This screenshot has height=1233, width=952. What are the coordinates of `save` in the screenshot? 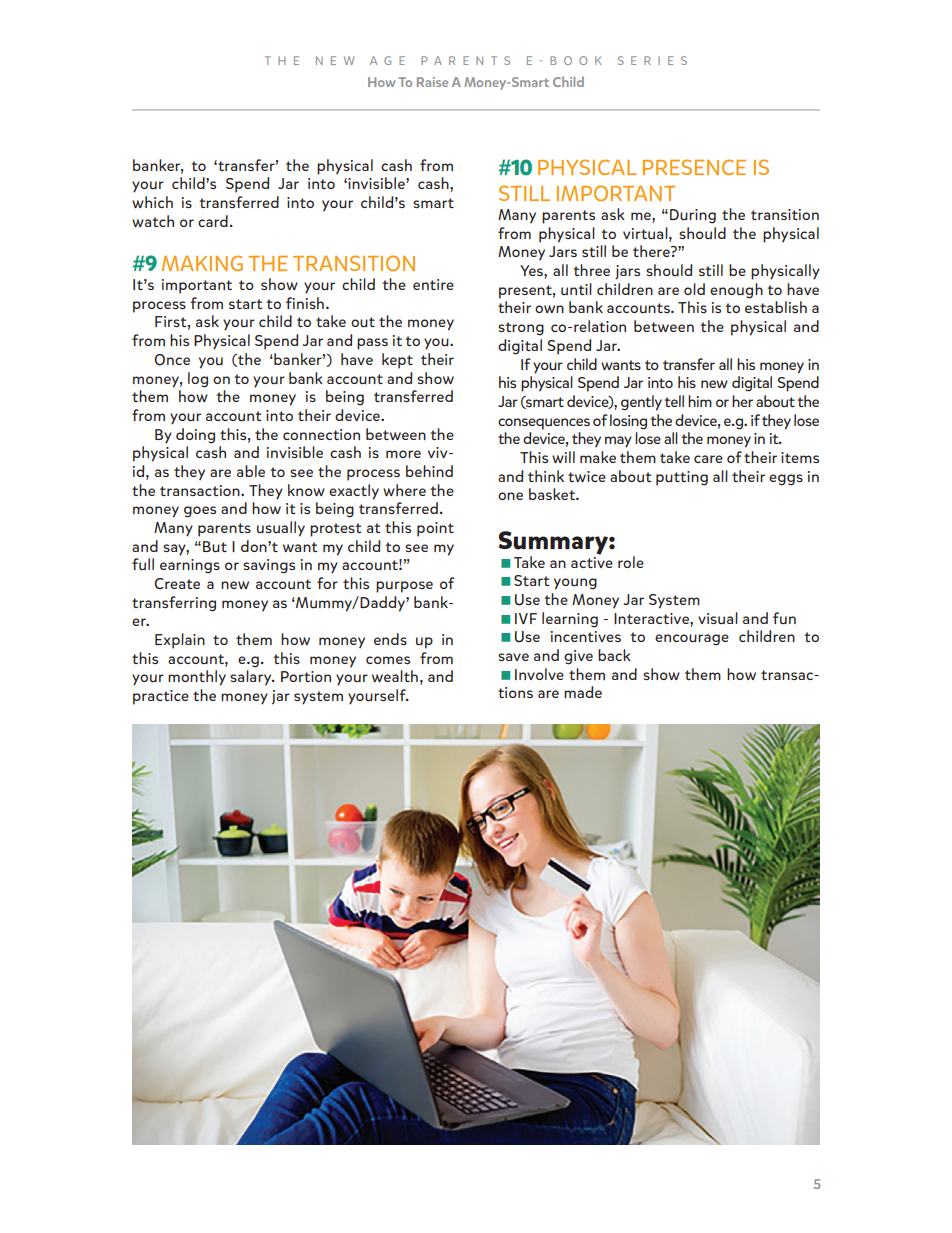 It's located at (513, 657).
